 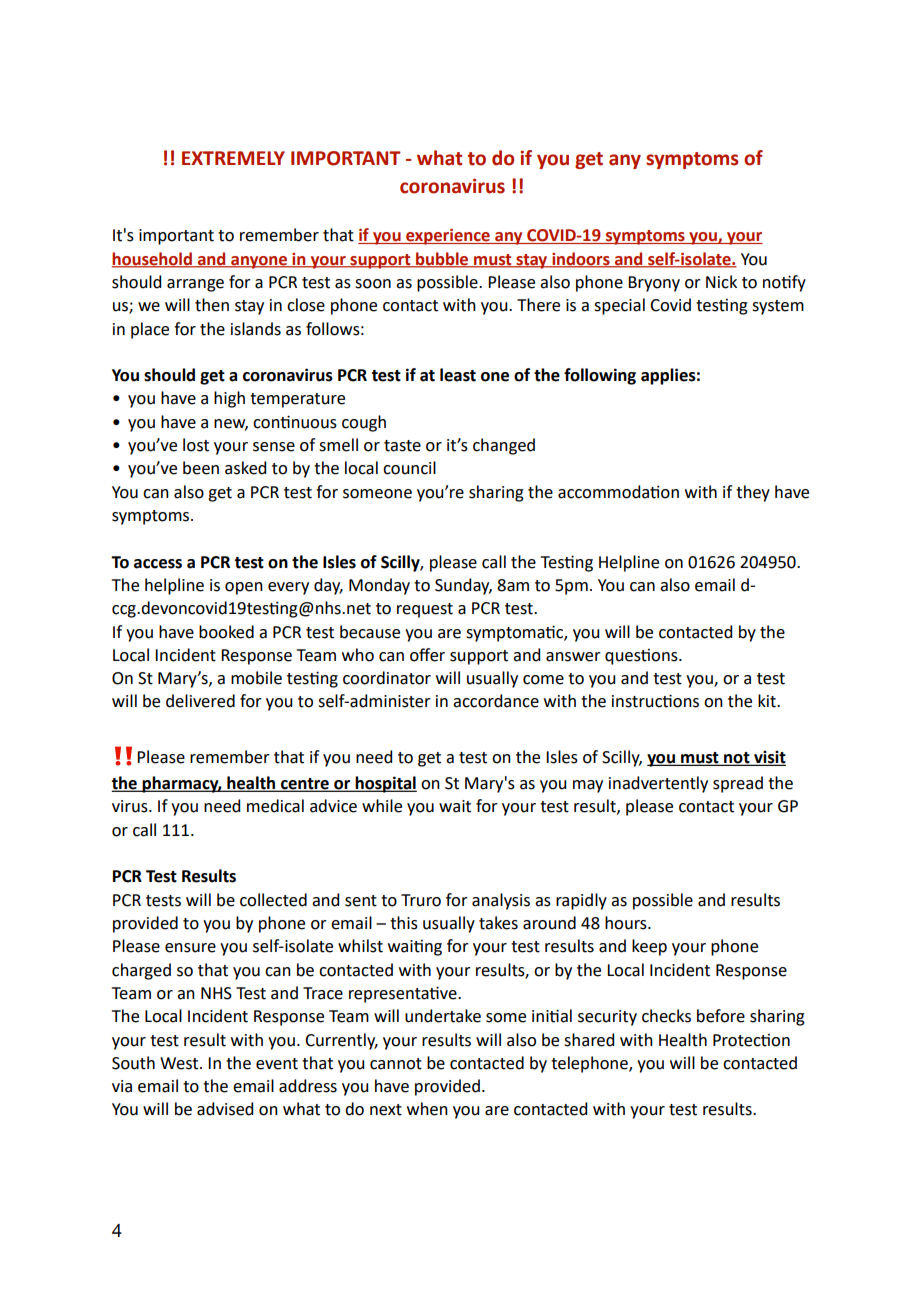 What do you see at coordinates (201, 468) in the screenshot?
I see `been` at bounding box center [201, 468].
